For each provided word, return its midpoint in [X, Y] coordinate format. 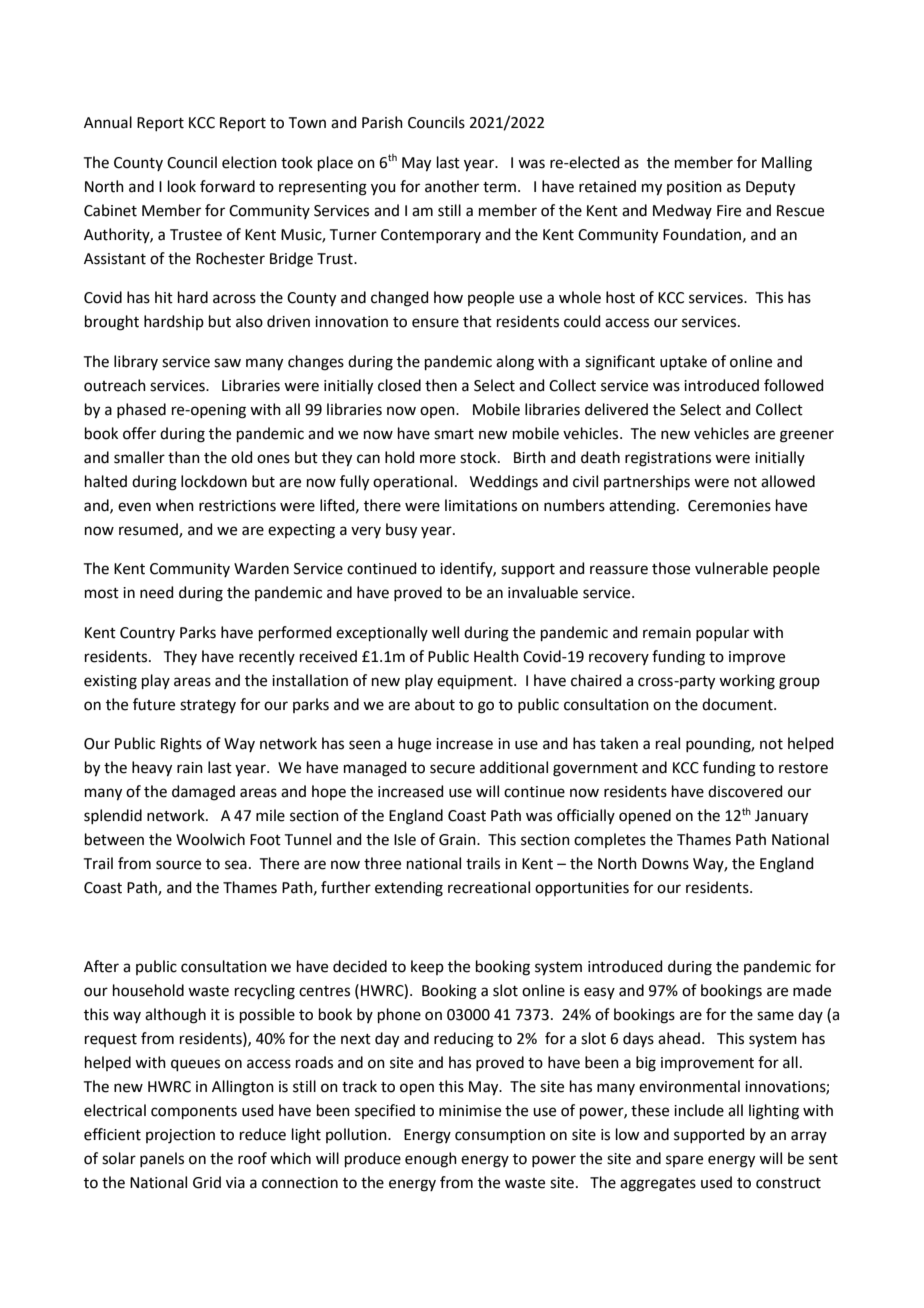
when [175, 505]
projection [180, 1136]
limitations [481, 505]
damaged [203, 793]
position [694, 188]
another [452, 186]
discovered [745, 791]
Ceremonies [729, 506]
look [182, 186]
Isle [405, 839]
